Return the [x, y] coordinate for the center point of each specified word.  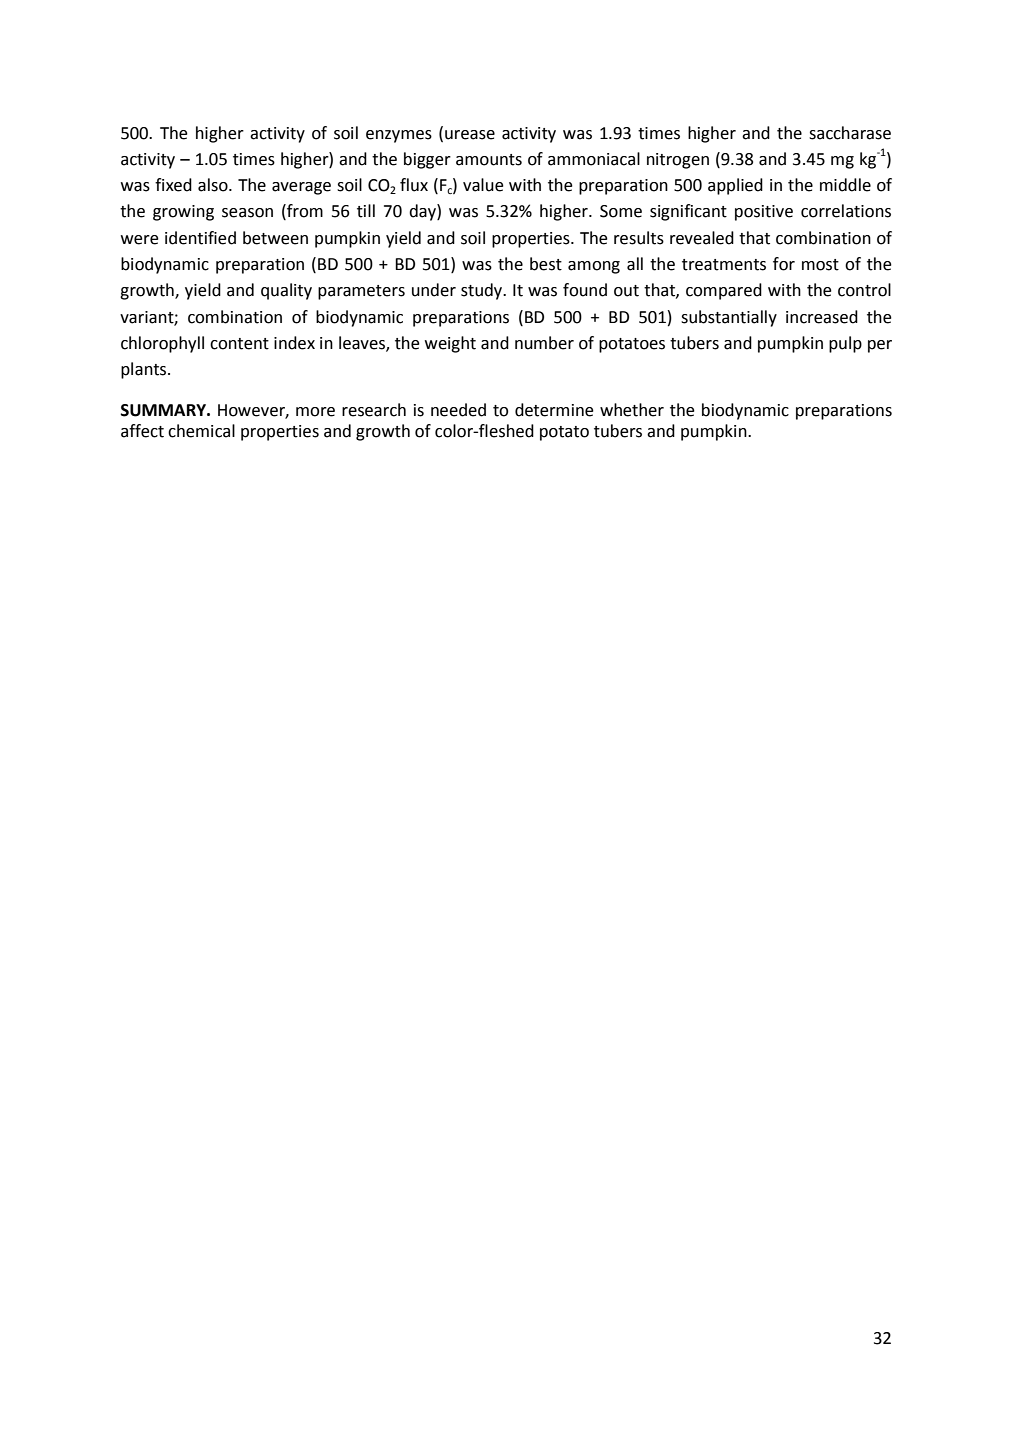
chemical [201, 431]
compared [724, 291]
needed [458, 410]
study [483, 291]
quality [286, 291]
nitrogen [678, 161]
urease [470, 135]
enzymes [399, 136]
